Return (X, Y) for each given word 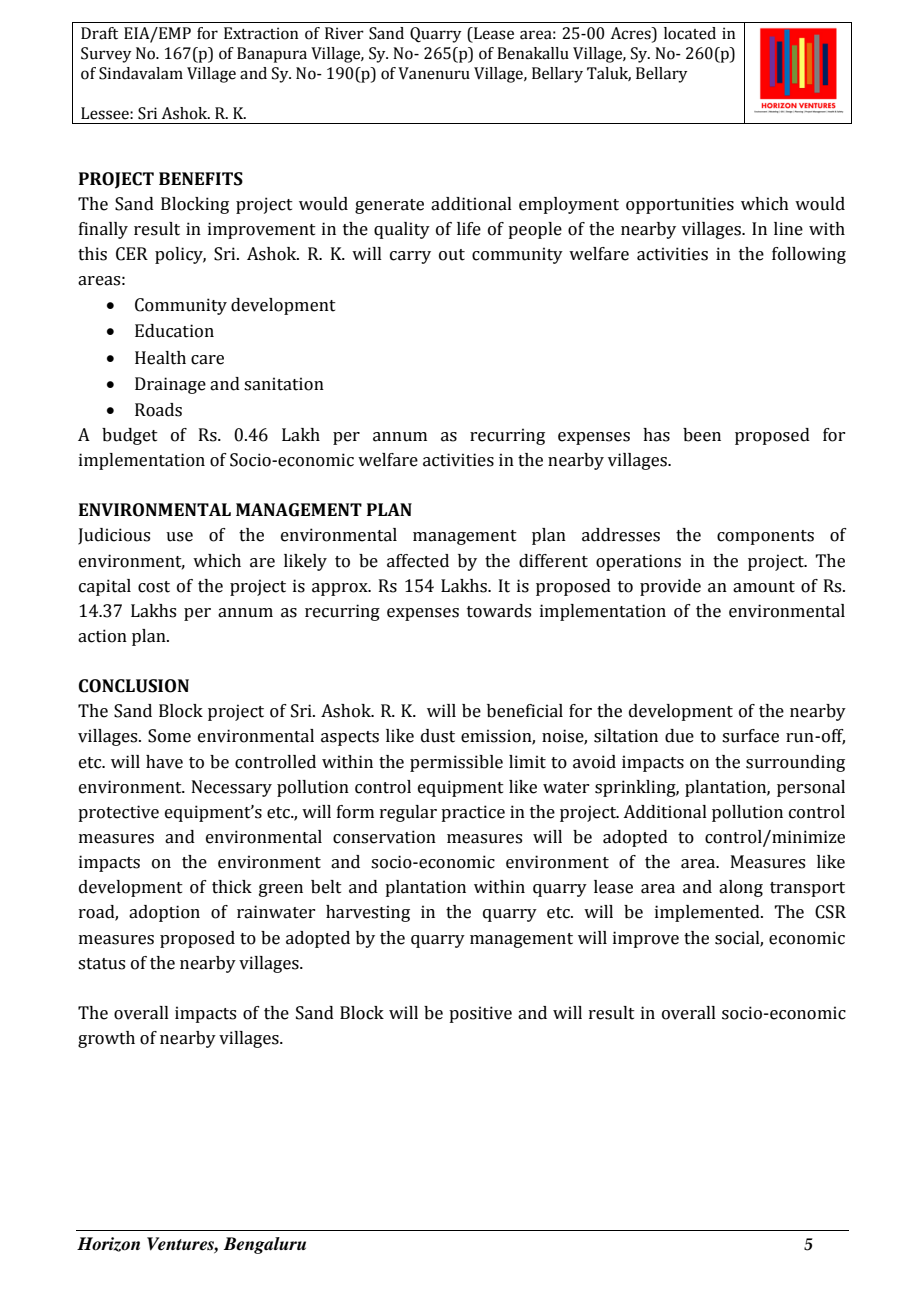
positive (480, 1014)
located (690, 33)
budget (130, 436)
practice (473, 813)
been (702, 435)
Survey (106, 55)
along (741, 888)
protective (118, 813)
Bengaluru (265, 1245)
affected (418, 561)
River (344, 33)
